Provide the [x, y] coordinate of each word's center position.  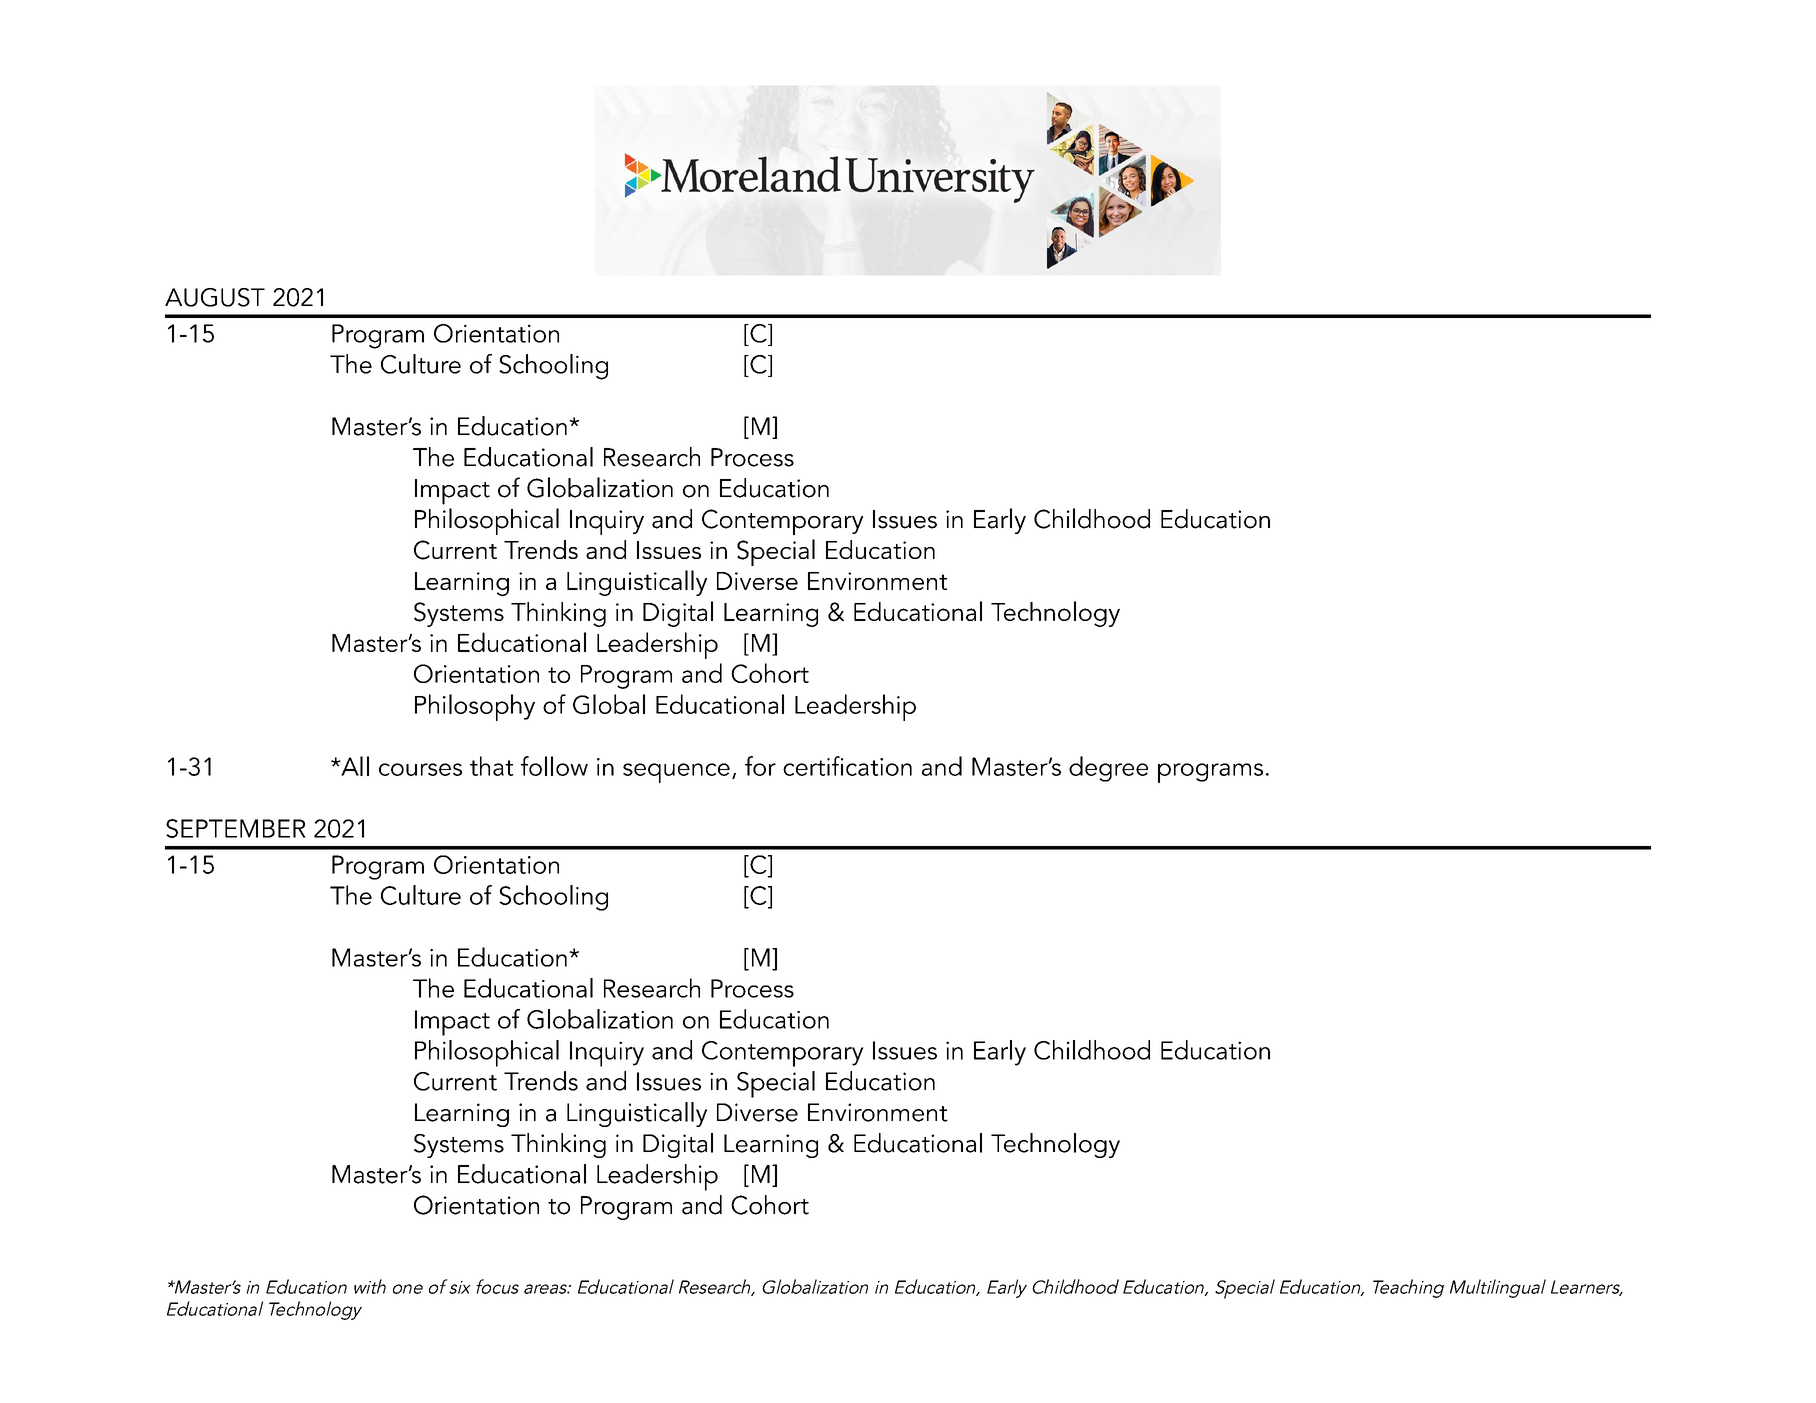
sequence [676, 773]
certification [847, 766]
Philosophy [475, 707]
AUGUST [215, 297]
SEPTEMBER [236, 828]
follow [554, 766]
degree [1108, 769]
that [492, 766]
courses [420, 769]
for [760, 766]
